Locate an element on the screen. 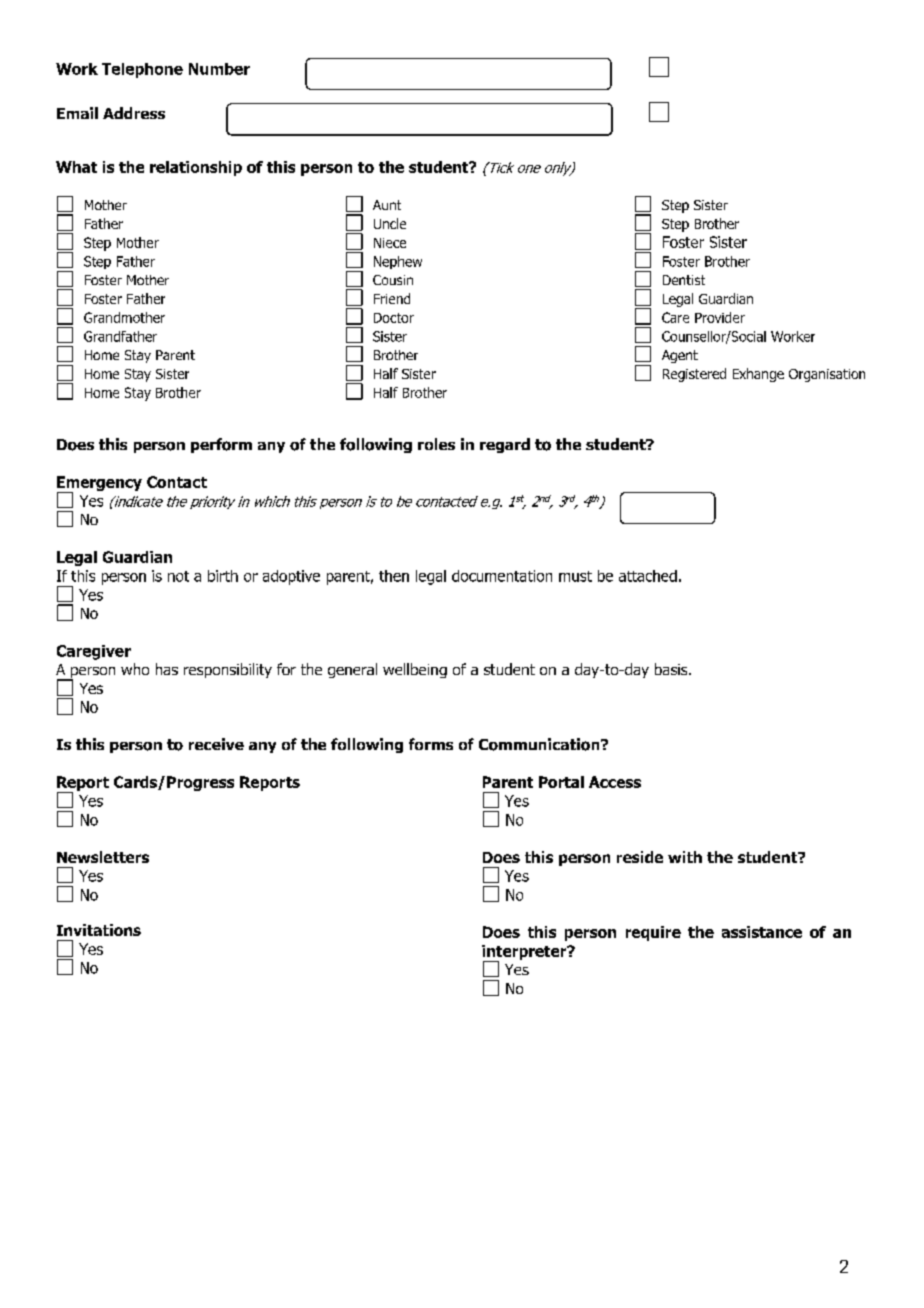 The width and height of the screenshot is (924, 1308). Invitations is located at coordinates (99, 930).
